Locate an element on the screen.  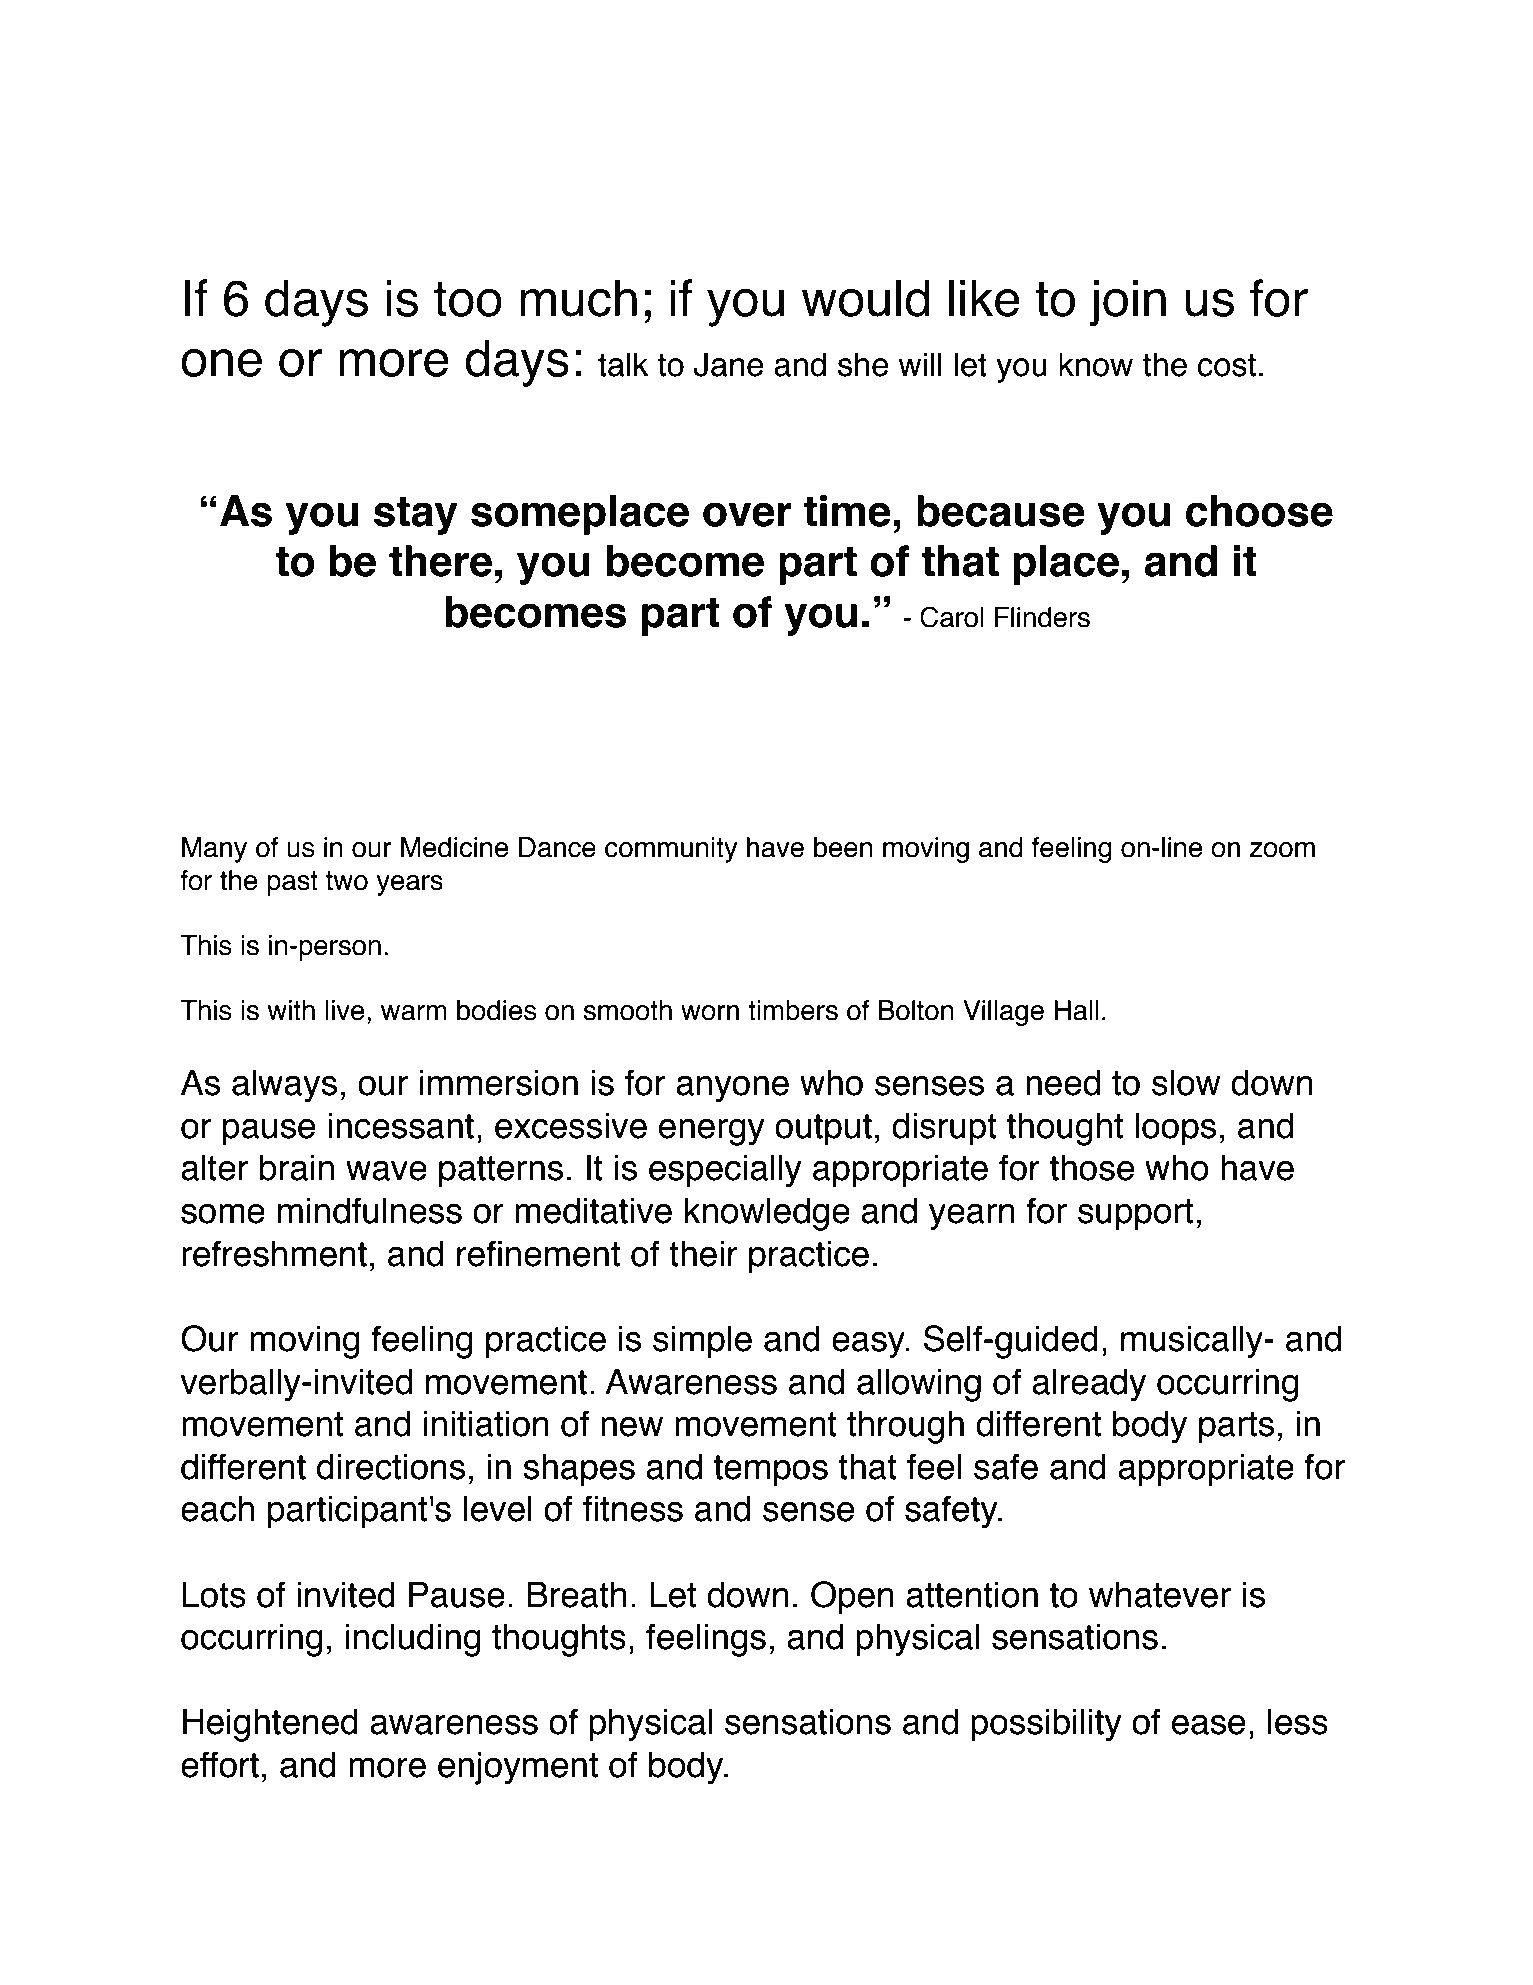
support is located at coordinates (1135, 1214).
